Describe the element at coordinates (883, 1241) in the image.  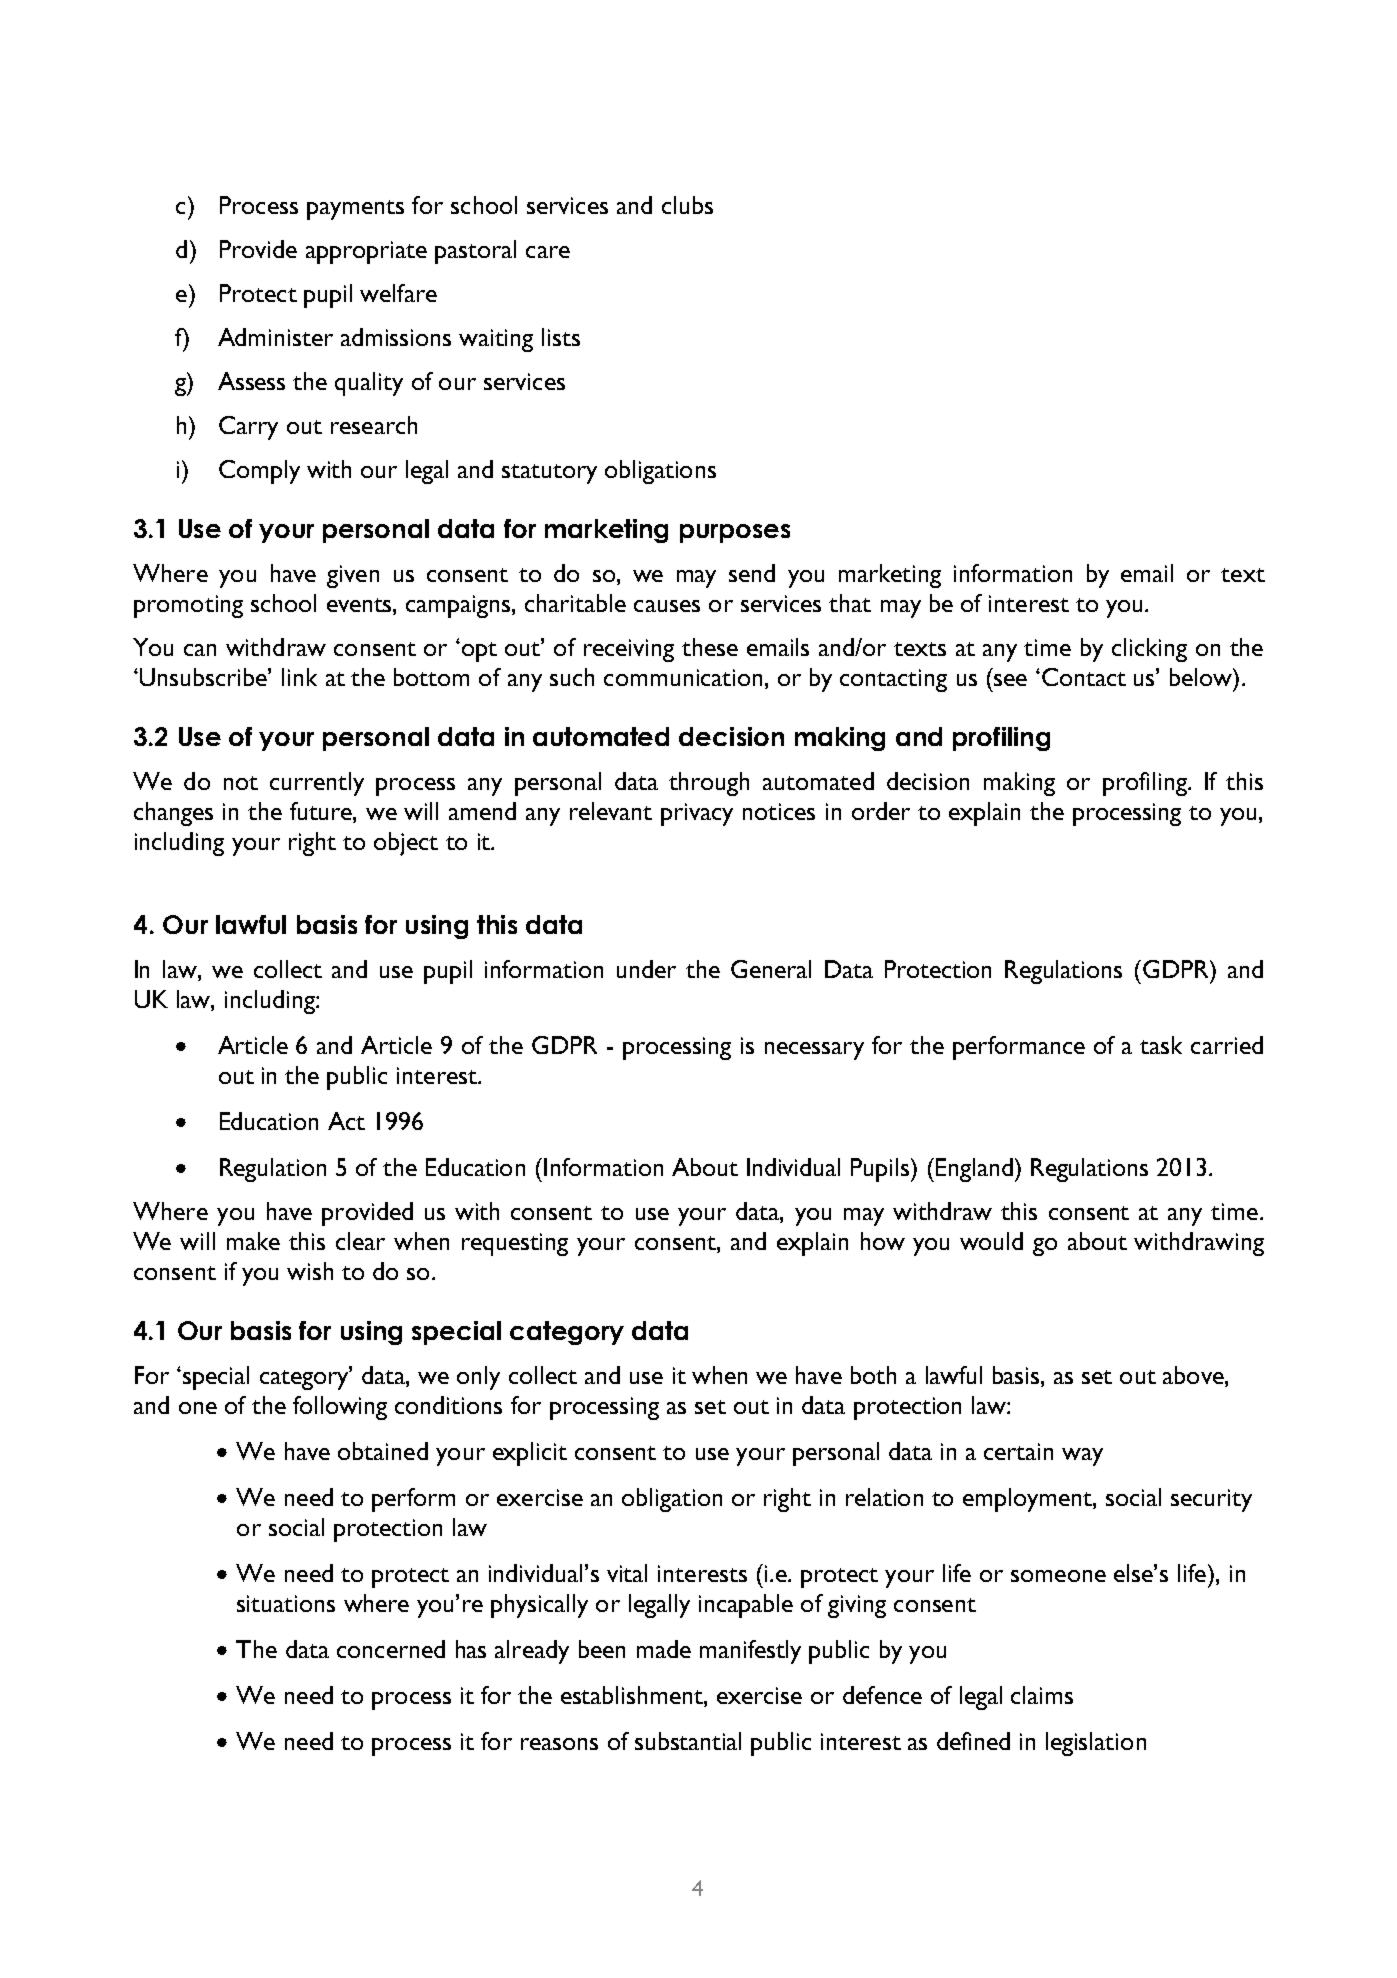
I see `how` at that location.
